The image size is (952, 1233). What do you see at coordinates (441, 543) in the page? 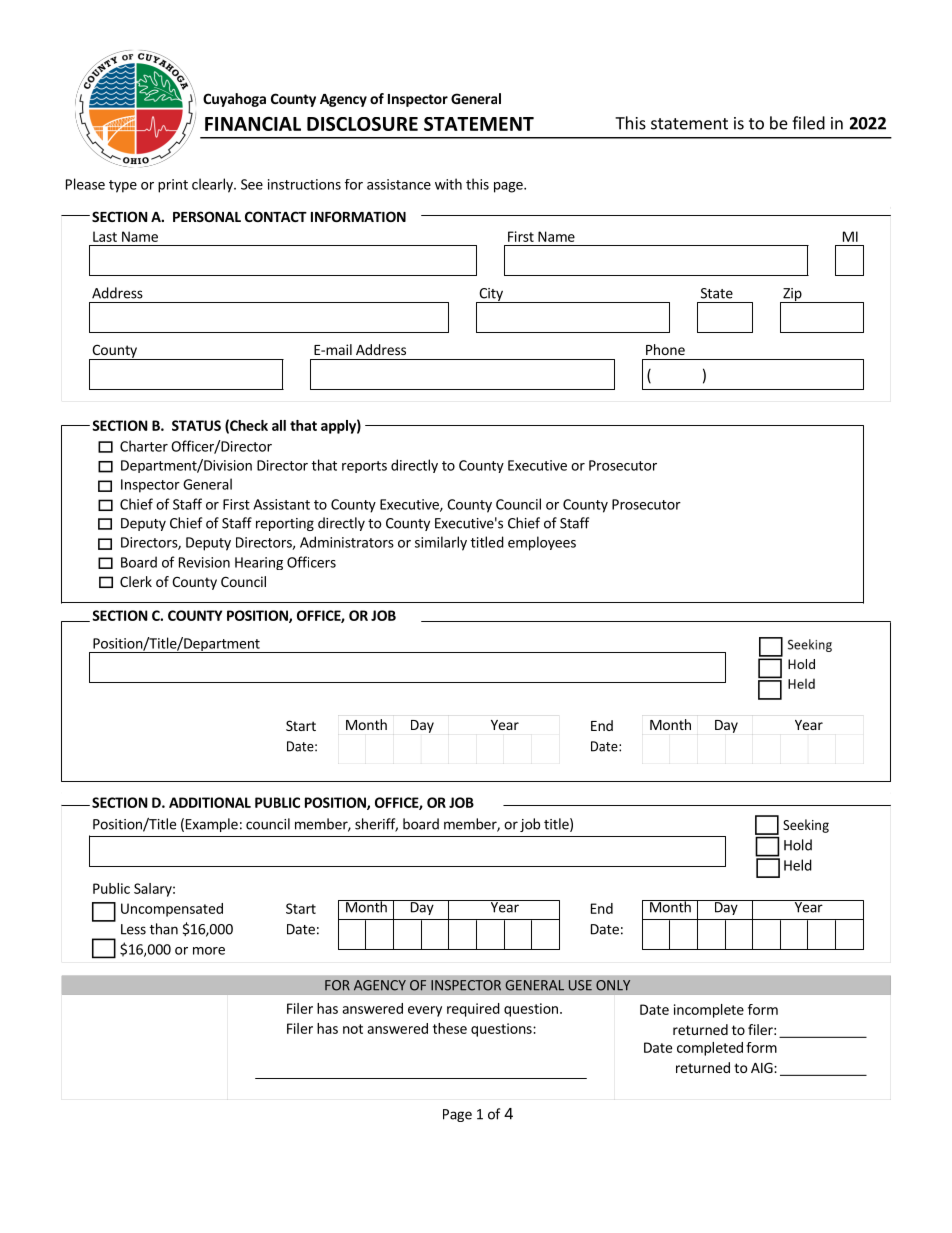
I see `similarly` at bounding box center [441, 543].
